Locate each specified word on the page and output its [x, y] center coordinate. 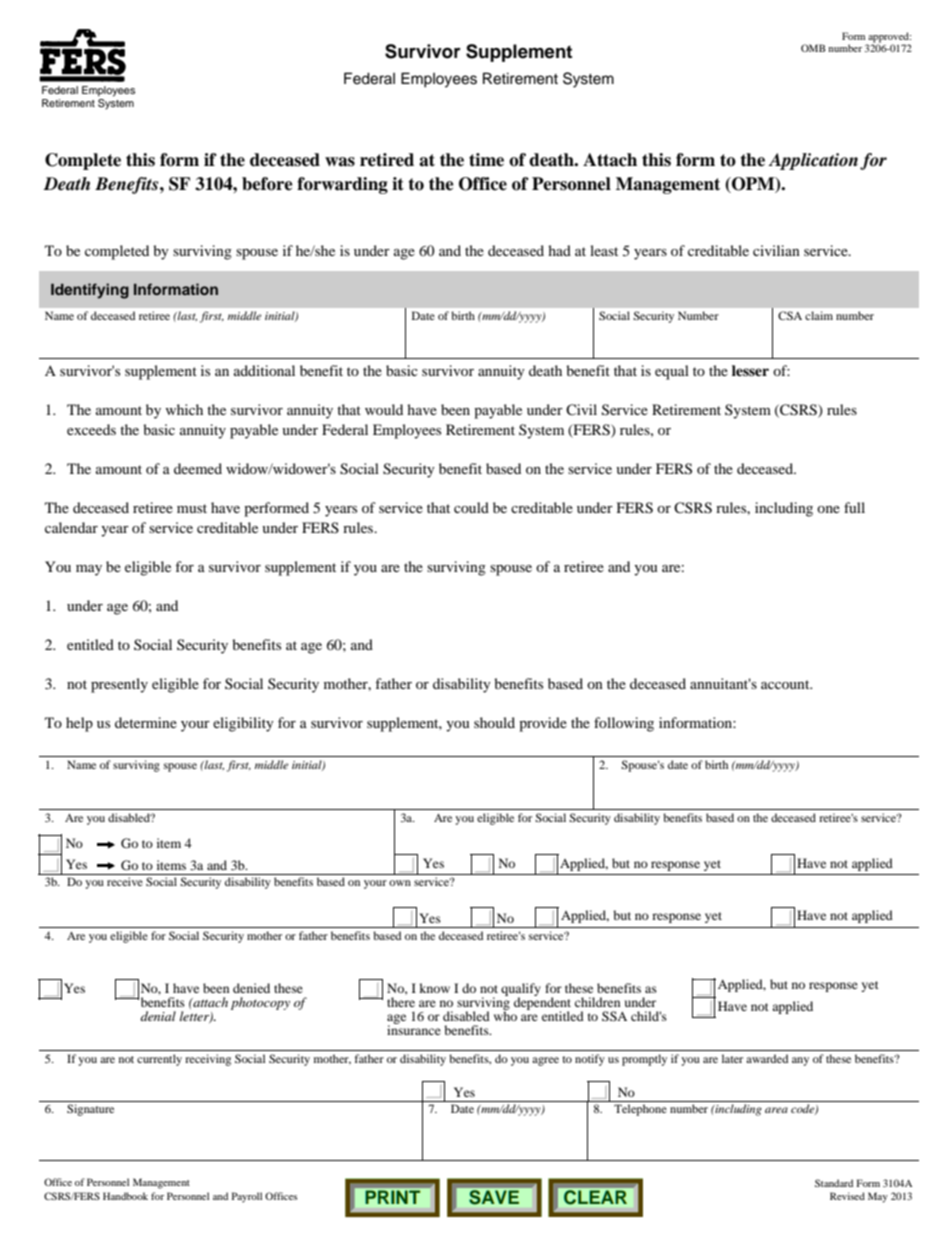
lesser [750, 370]
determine [146, 722]
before [267, 184]
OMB [813, 48]
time [486, 160]
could [471, 507]
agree [545, 1061]
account [786, 684]
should [494, 722]
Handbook [125, 1196]
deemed [198, 468]
